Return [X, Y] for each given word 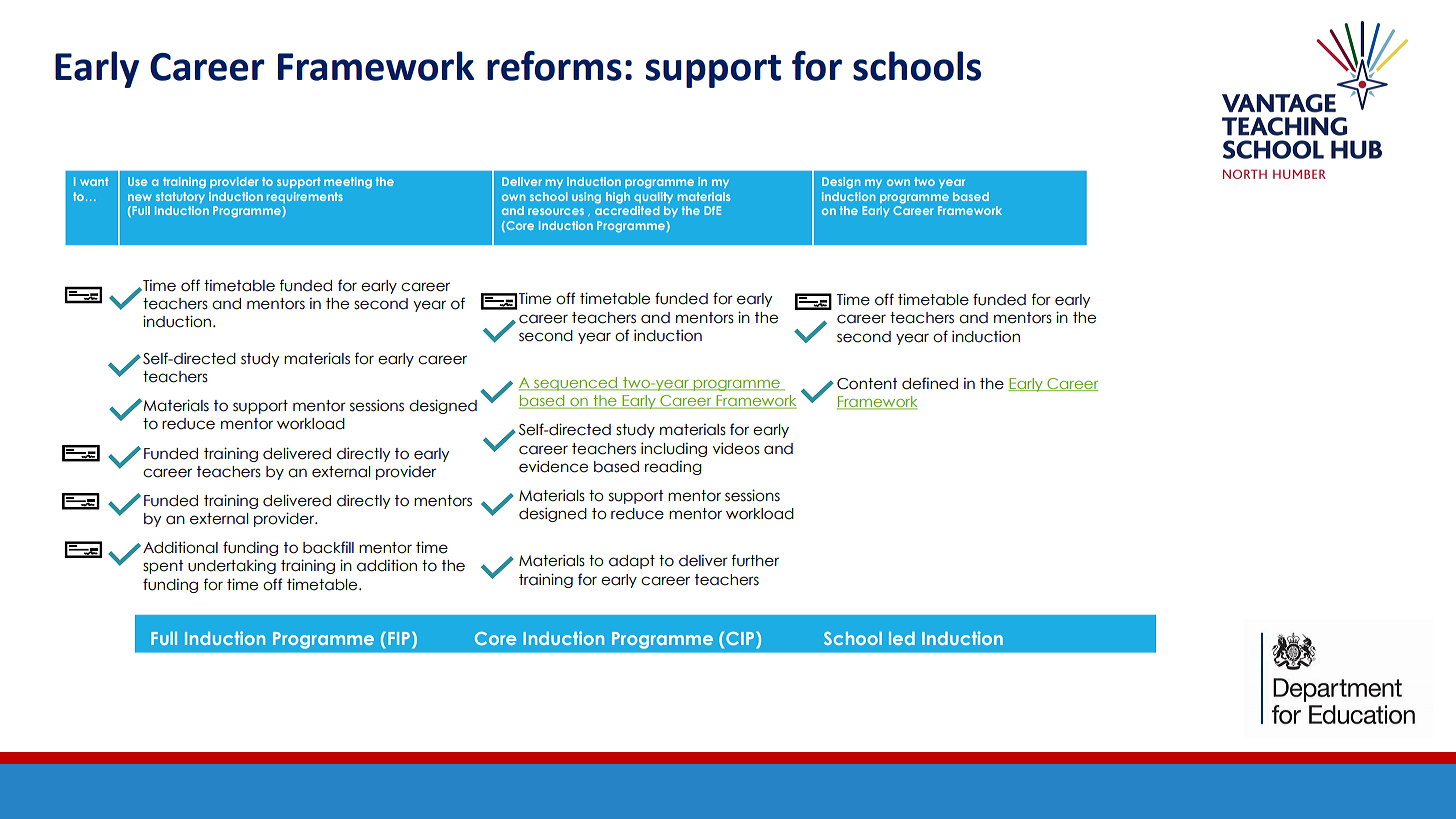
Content [867, 384]
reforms [554, 66]
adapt [632, 562]
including [674, 449]
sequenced [575, 384]
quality [653, 197]
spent [163, 567]
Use [138, 181]
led [902, 638]
